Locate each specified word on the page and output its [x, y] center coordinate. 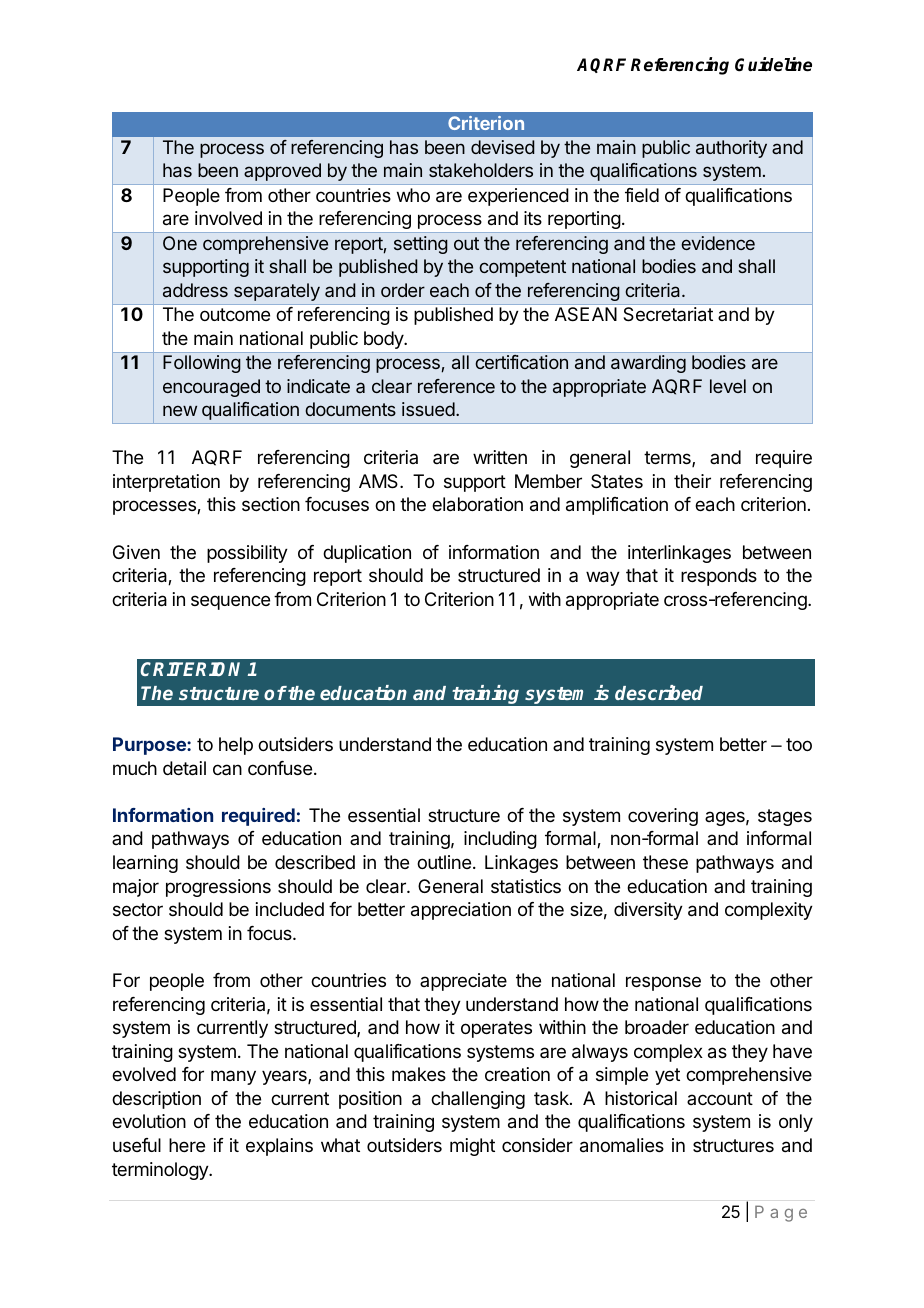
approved [282, 172]
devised [503, 147]
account [720, 1098]
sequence [230, 602]
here [187, 1145]
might [472, 1147]
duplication [367, 554]
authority [731, 149]
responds [719, 577]
